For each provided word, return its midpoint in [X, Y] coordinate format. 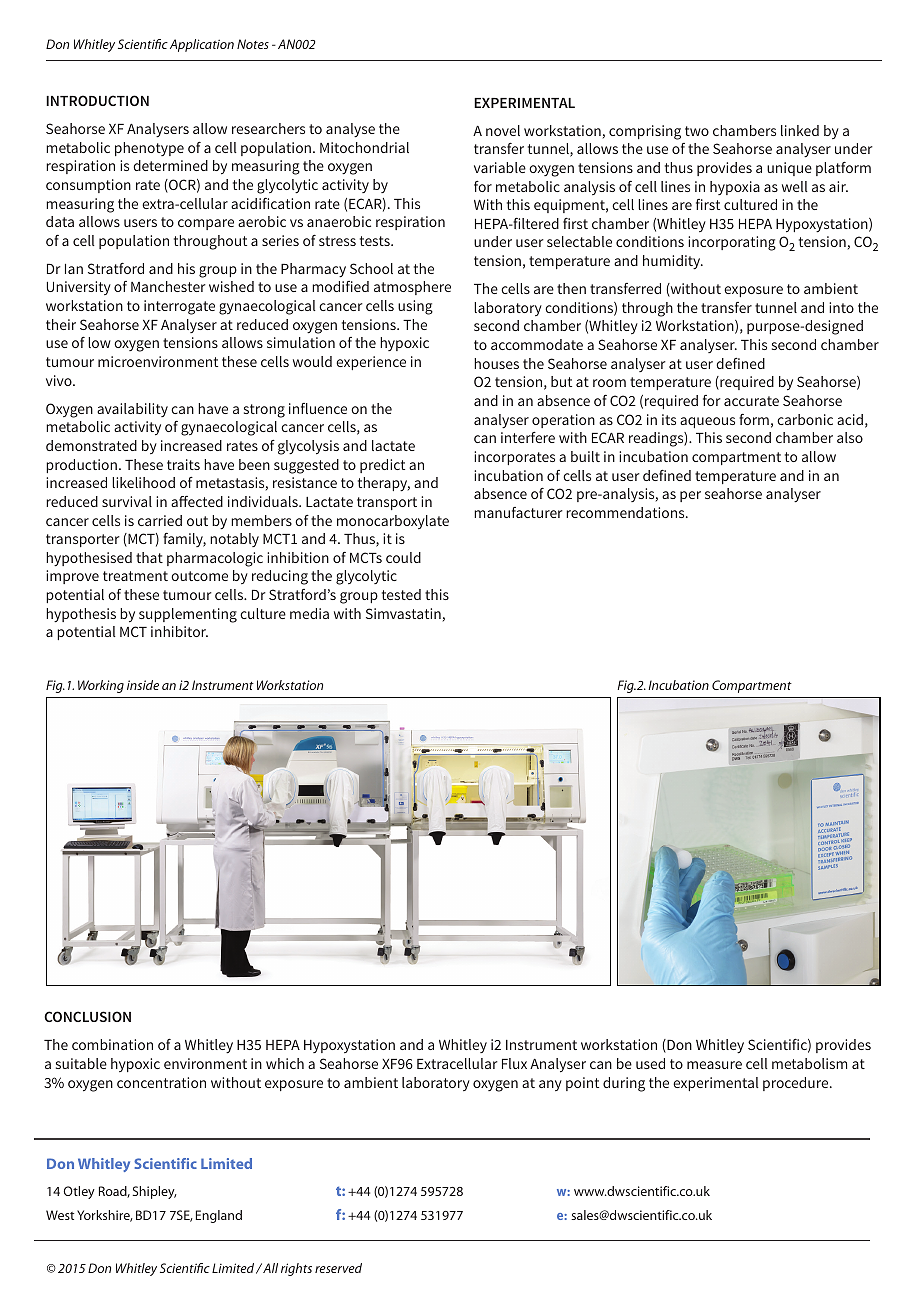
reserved [338, 1268]
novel [503, 130]
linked [800, 130]
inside [143, 685]
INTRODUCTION [97, 100]
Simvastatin [403, 613]
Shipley [155, 1192]
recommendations [626, 512]
